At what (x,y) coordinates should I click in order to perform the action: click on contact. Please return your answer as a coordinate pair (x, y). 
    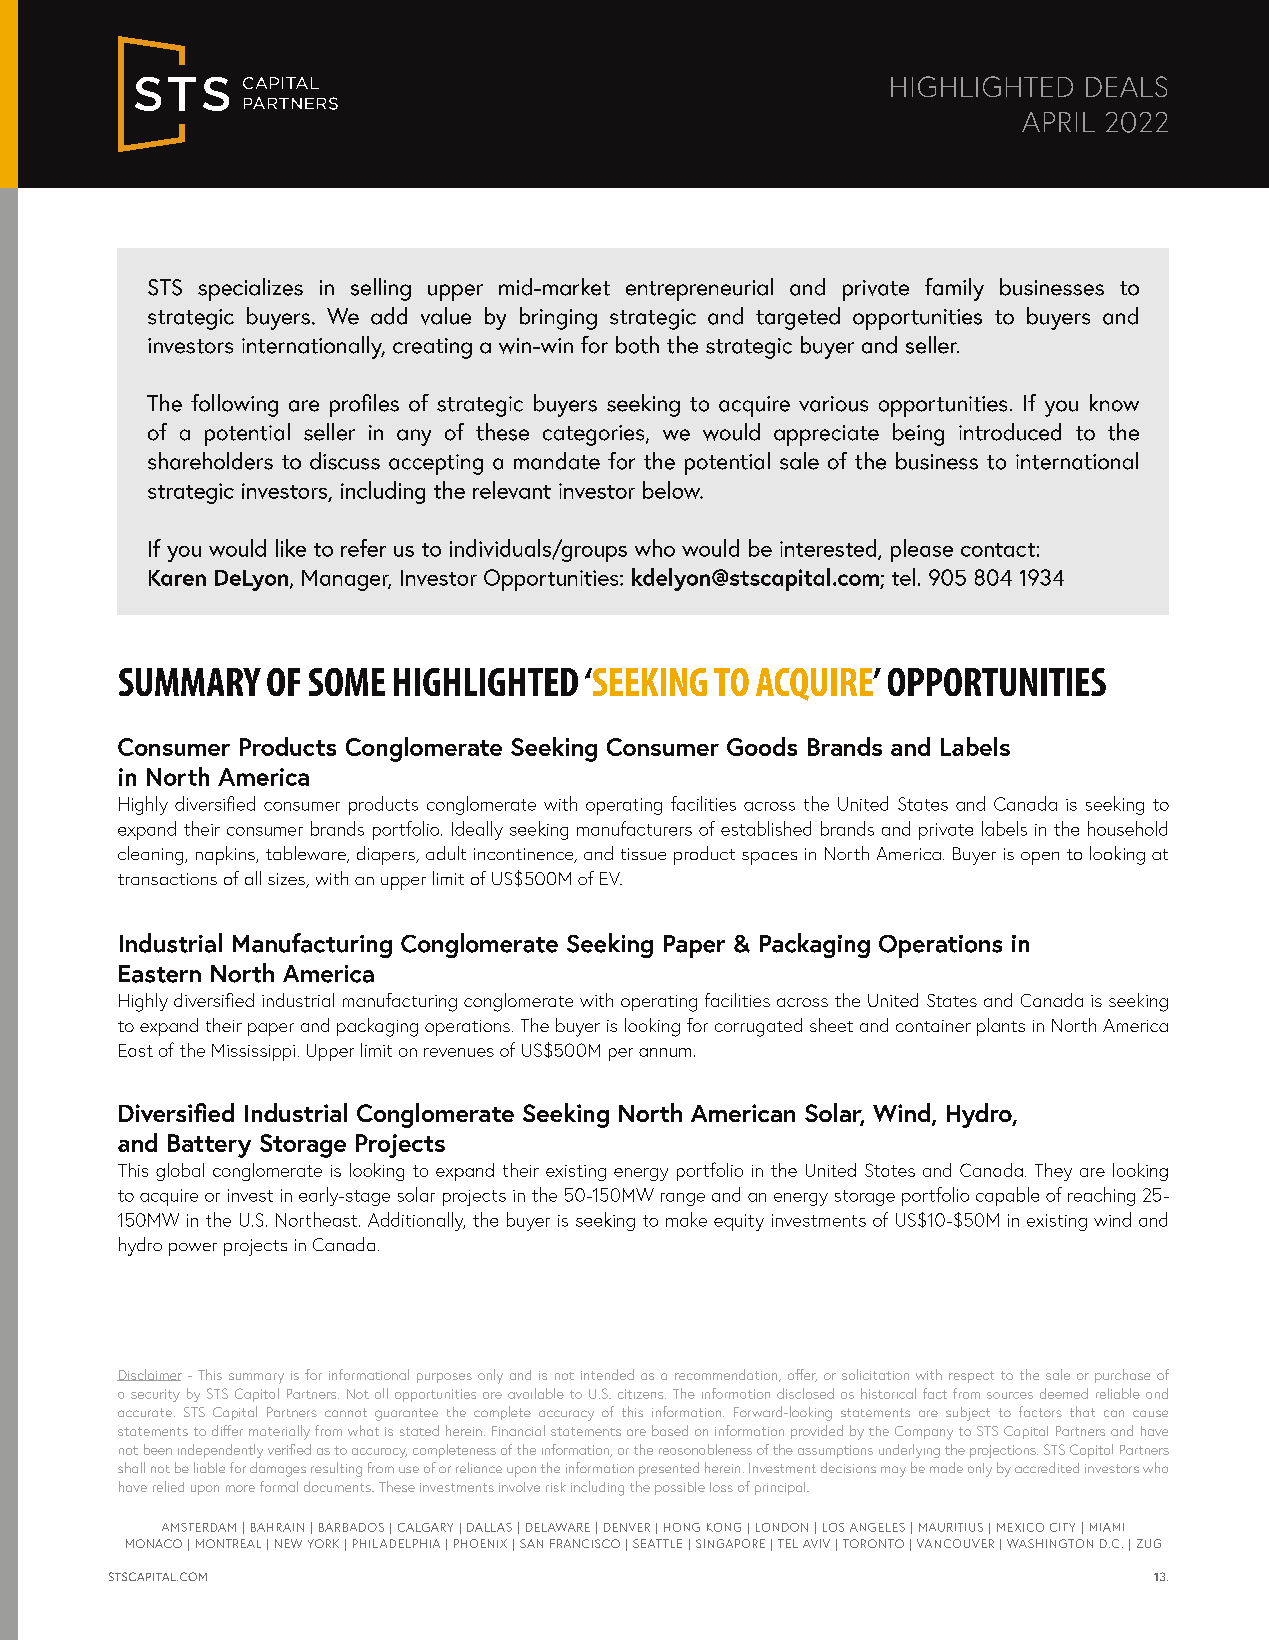
    Looking at the image, I should click on (998, 550).
